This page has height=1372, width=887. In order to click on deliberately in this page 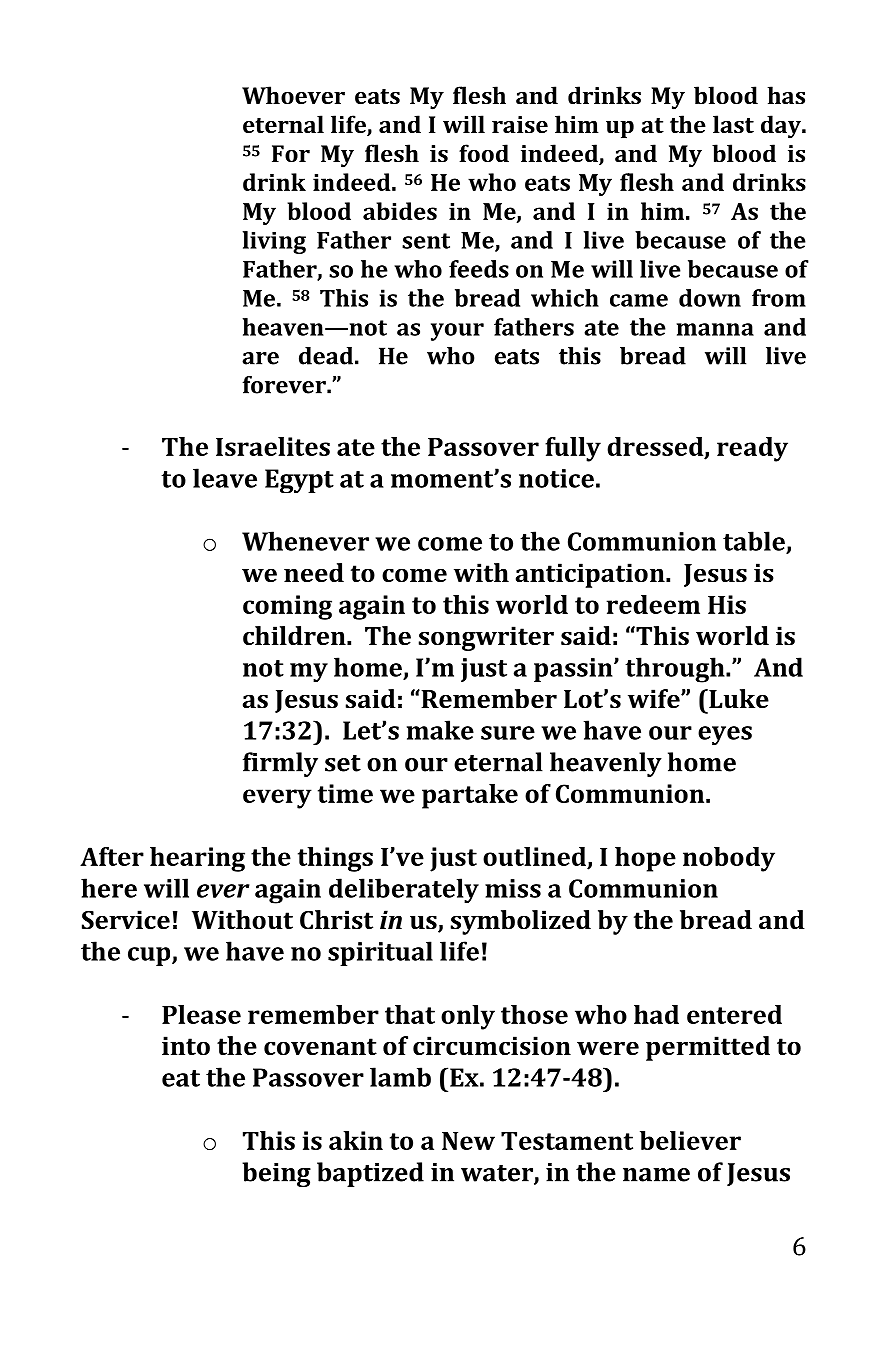, I will do `click(404, 891)`.
